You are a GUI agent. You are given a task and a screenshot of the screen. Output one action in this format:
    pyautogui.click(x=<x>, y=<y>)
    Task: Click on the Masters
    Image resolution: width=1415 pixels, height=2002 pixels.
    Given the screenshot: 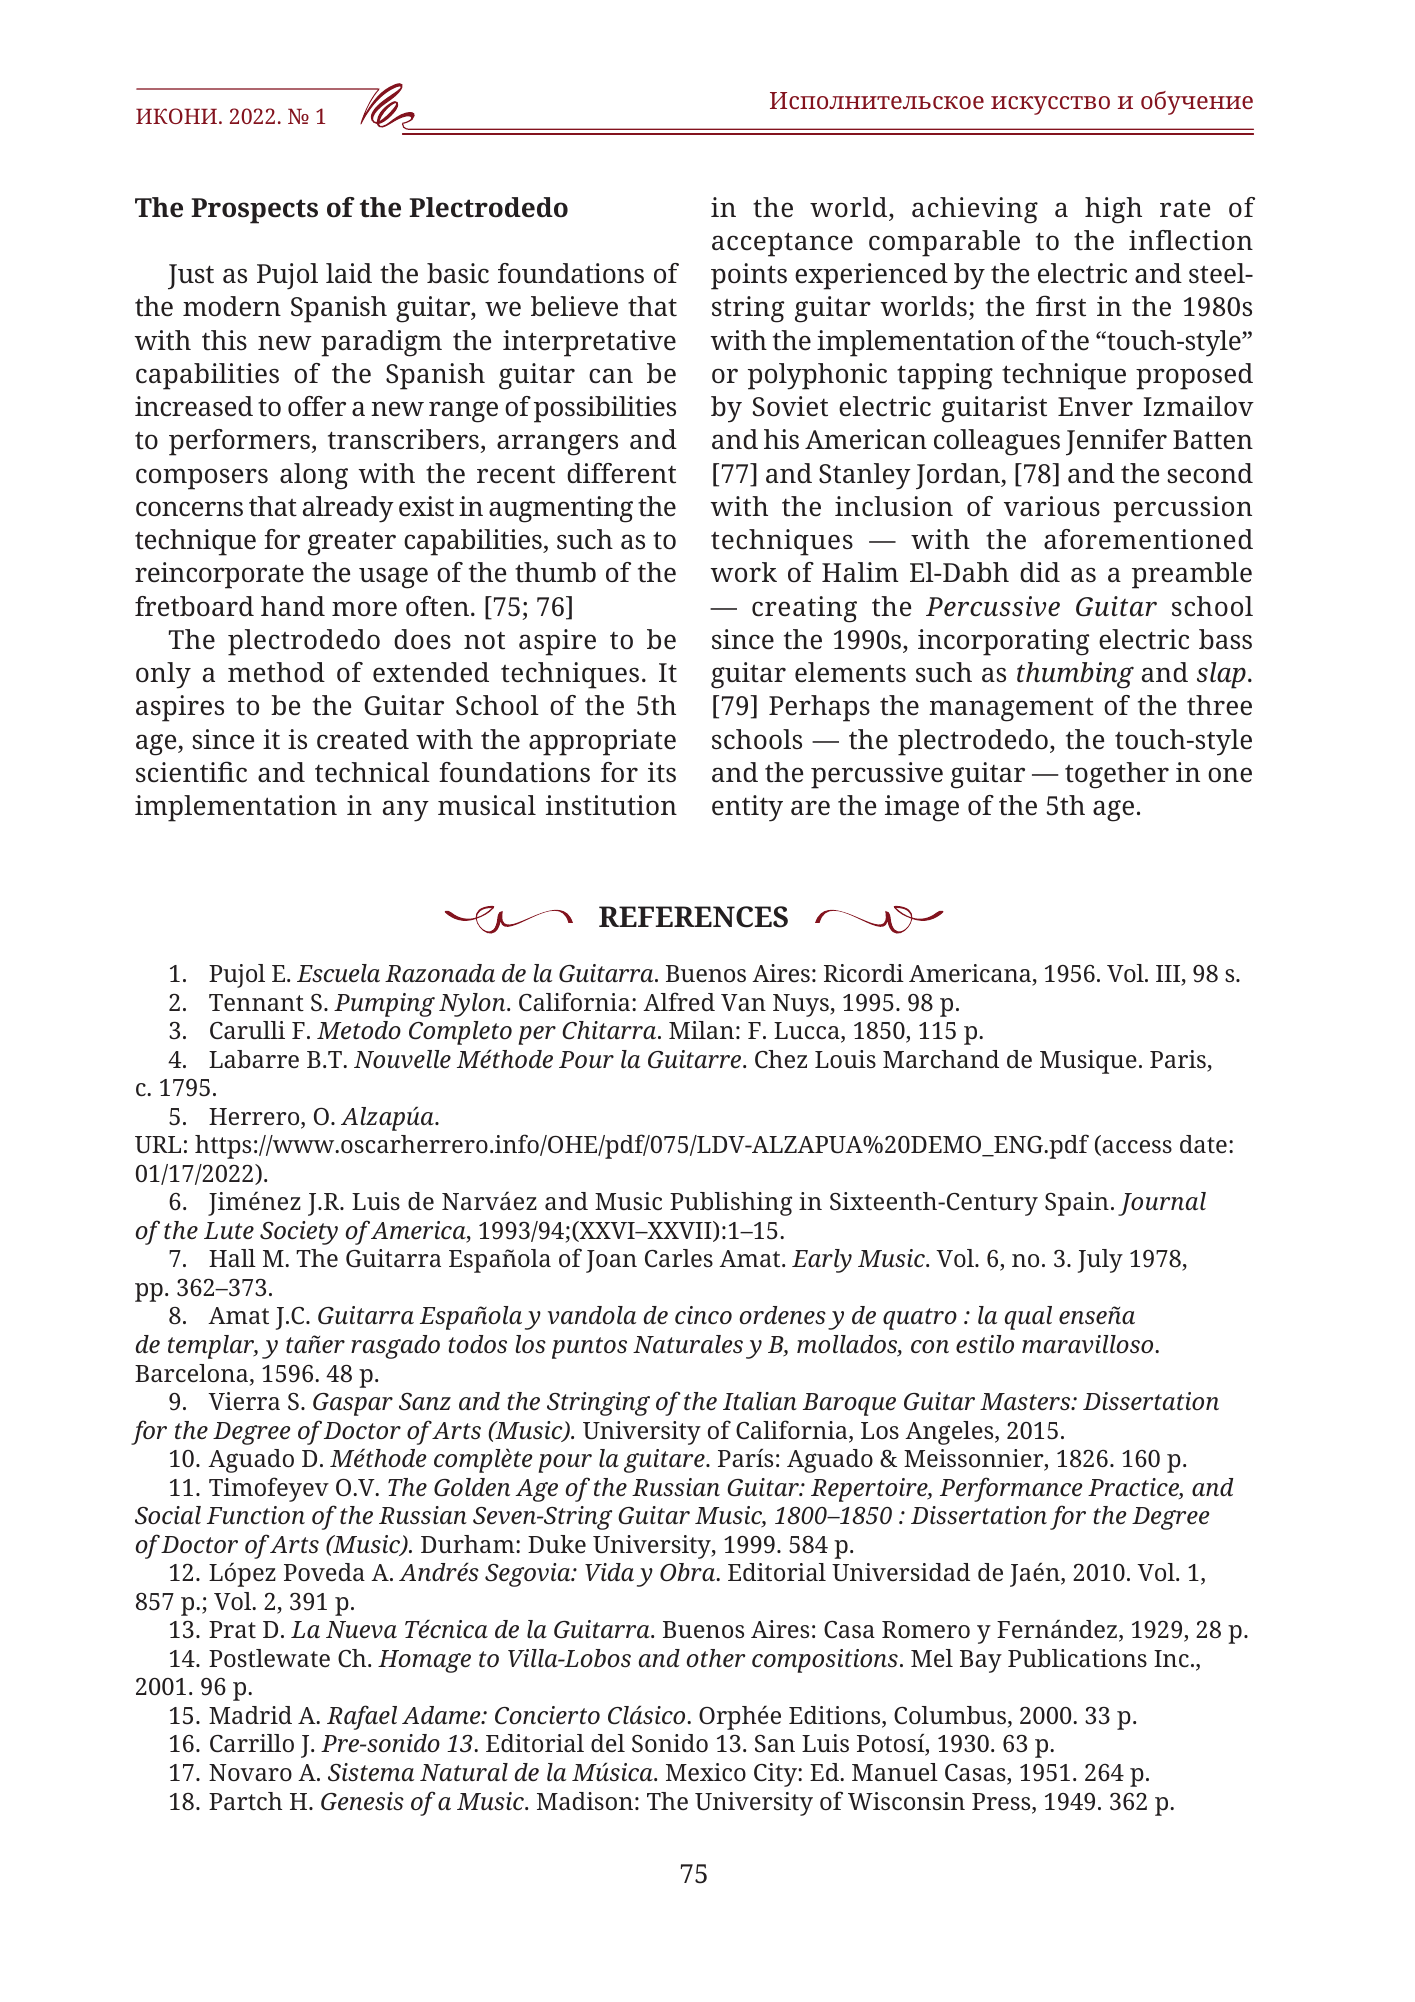 What is the action you would take?
    pyautogui.click(x=1026, y=1401)
